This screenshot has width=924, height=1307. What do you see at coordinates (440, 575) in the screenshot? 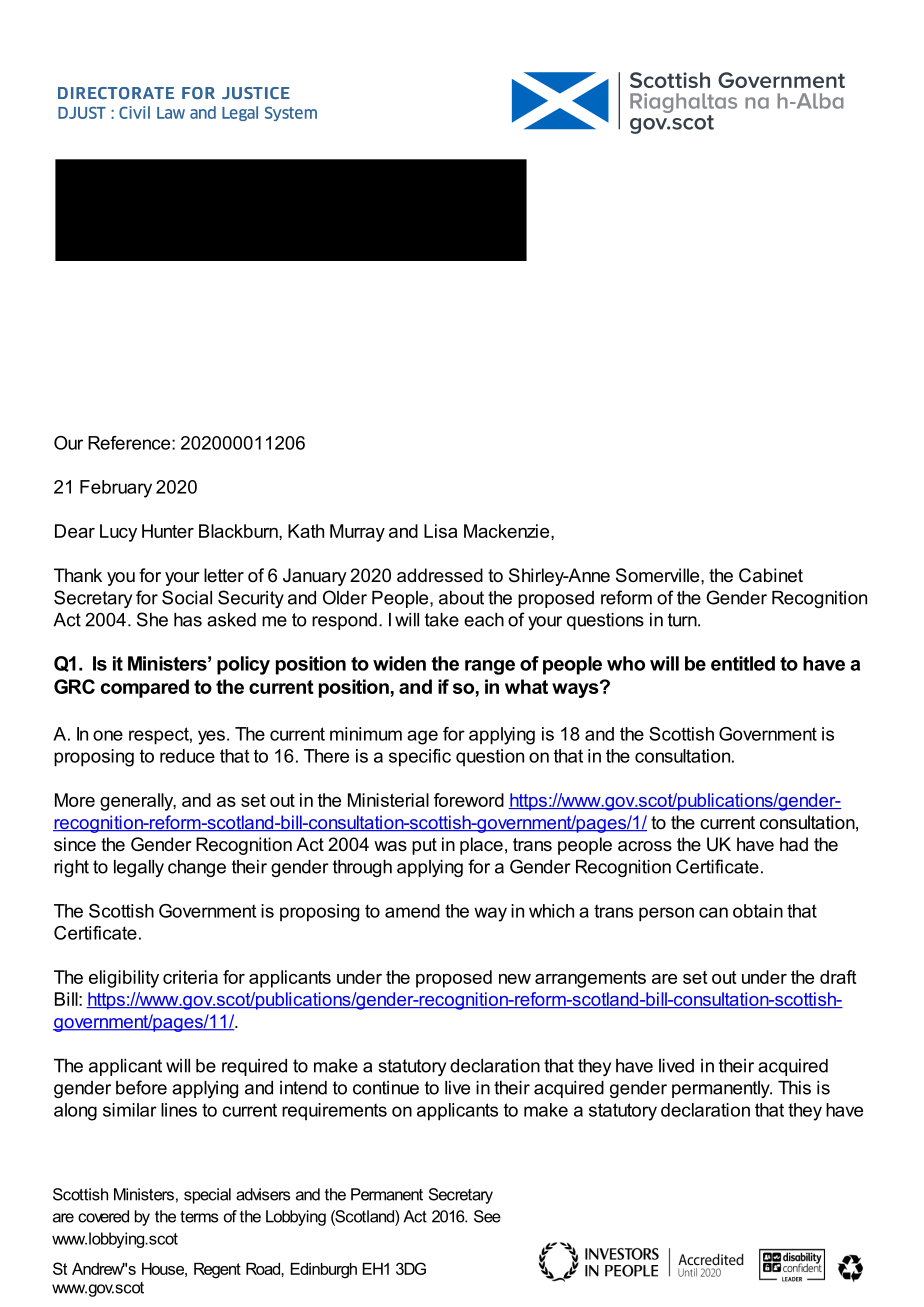
I see `addressed` at bounding box center [440, 575].
